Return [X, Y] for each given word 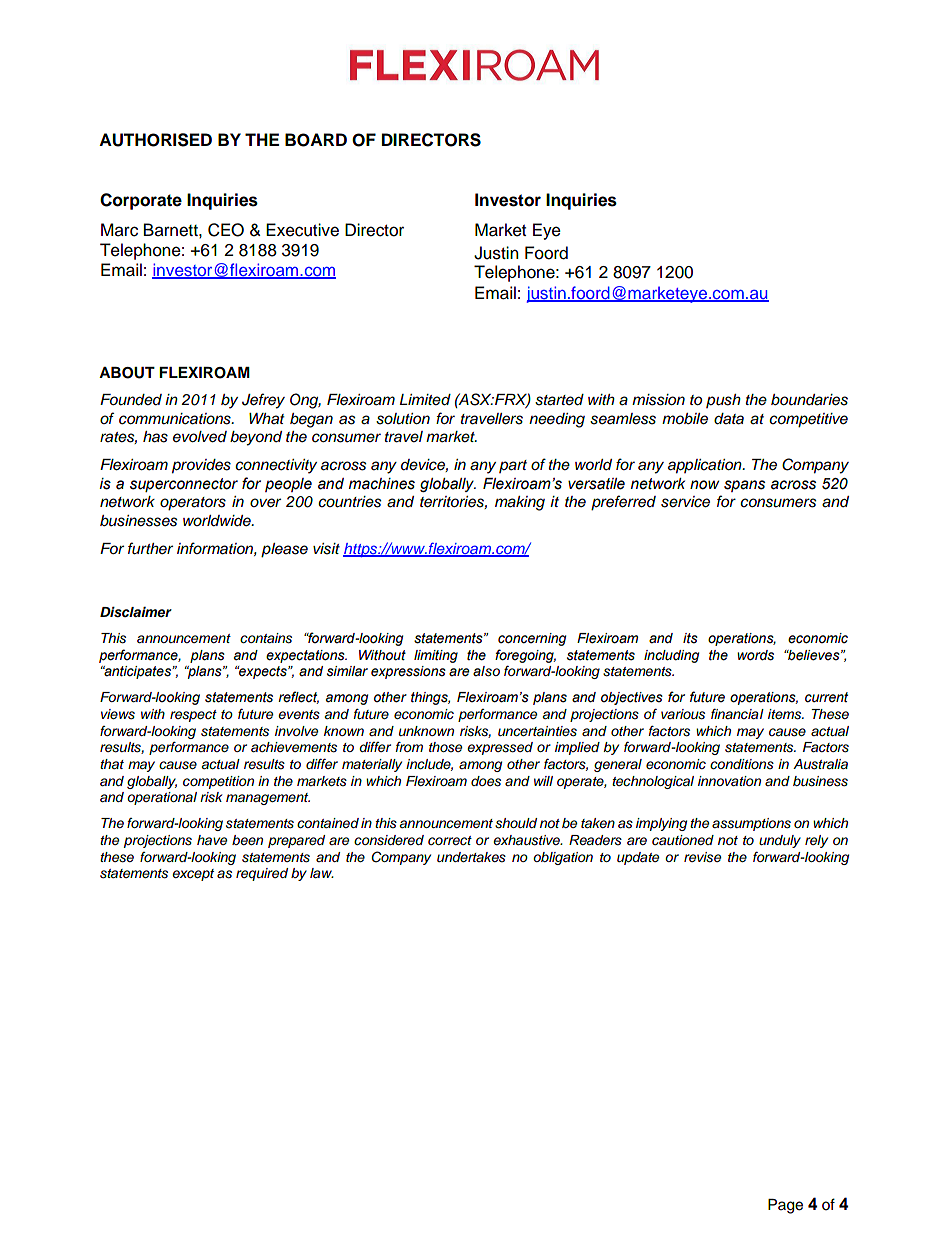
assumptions [751, 824]
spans [744, 486]
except [193, 875]
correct [450, 840]
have [212, 840]
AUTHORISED [155, 140]
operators [193, 504]
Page [785, 1206]
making [520, 503]
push [723, 401]
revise [702, 857]
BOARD [316, 140]
